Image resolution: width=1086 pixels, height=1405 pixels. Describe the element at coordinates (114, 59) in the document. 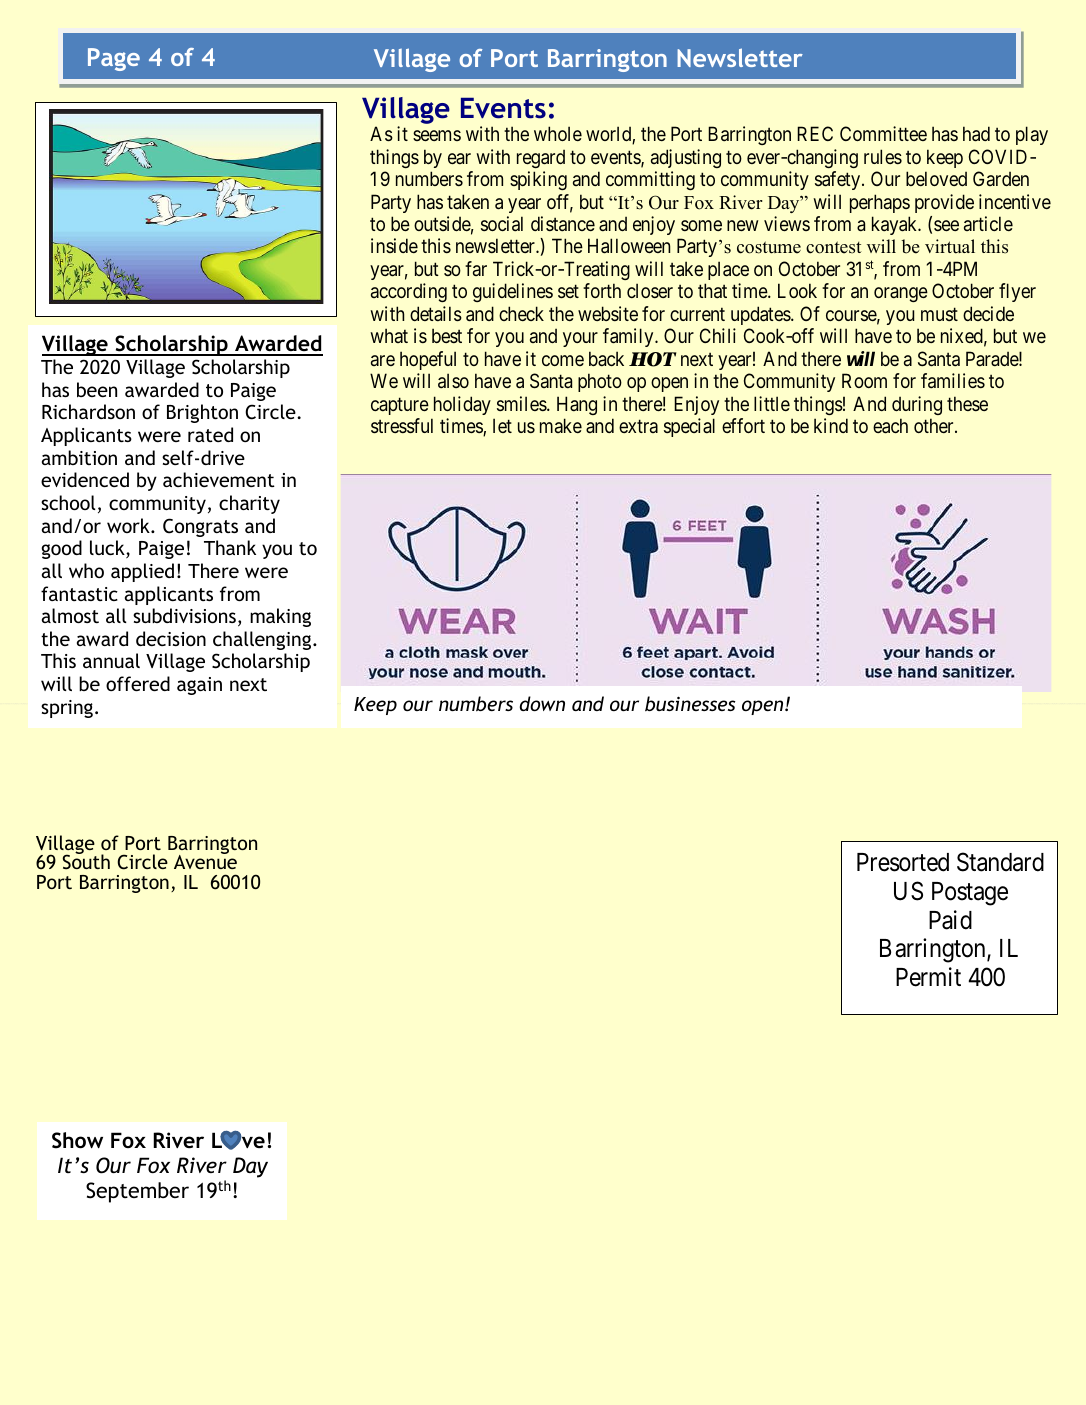

I see `Page` at that location.
